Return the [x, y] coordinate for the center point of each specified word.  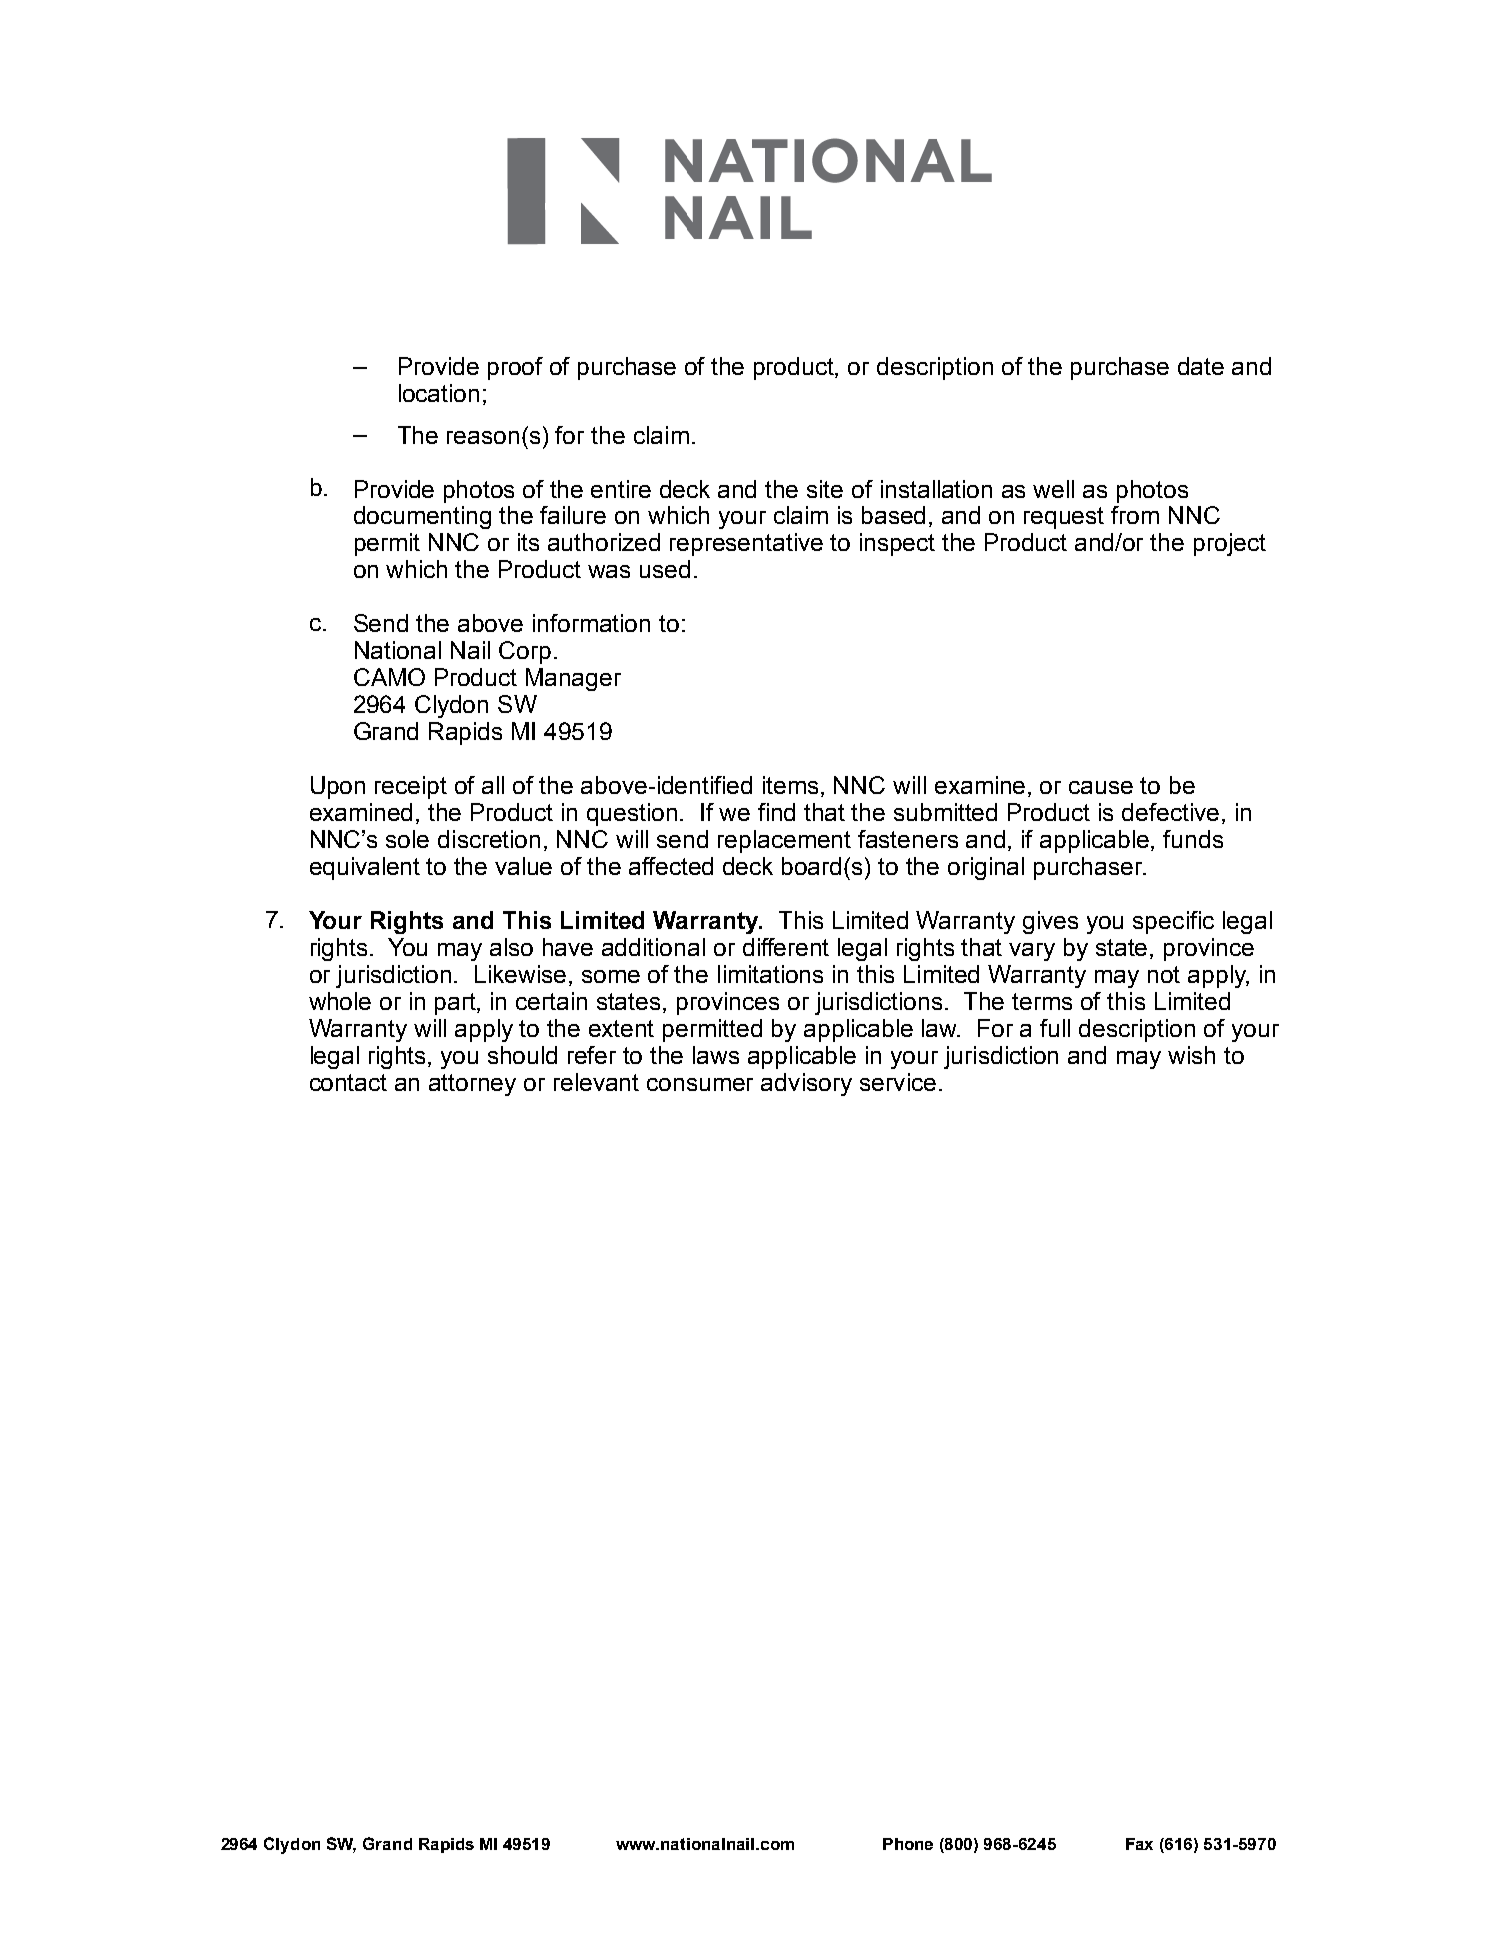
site [825, 489]
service [898, 1082]
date [1201, 366]
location [439, 393]
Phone [908, 1844]
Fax [1139, 1844]
